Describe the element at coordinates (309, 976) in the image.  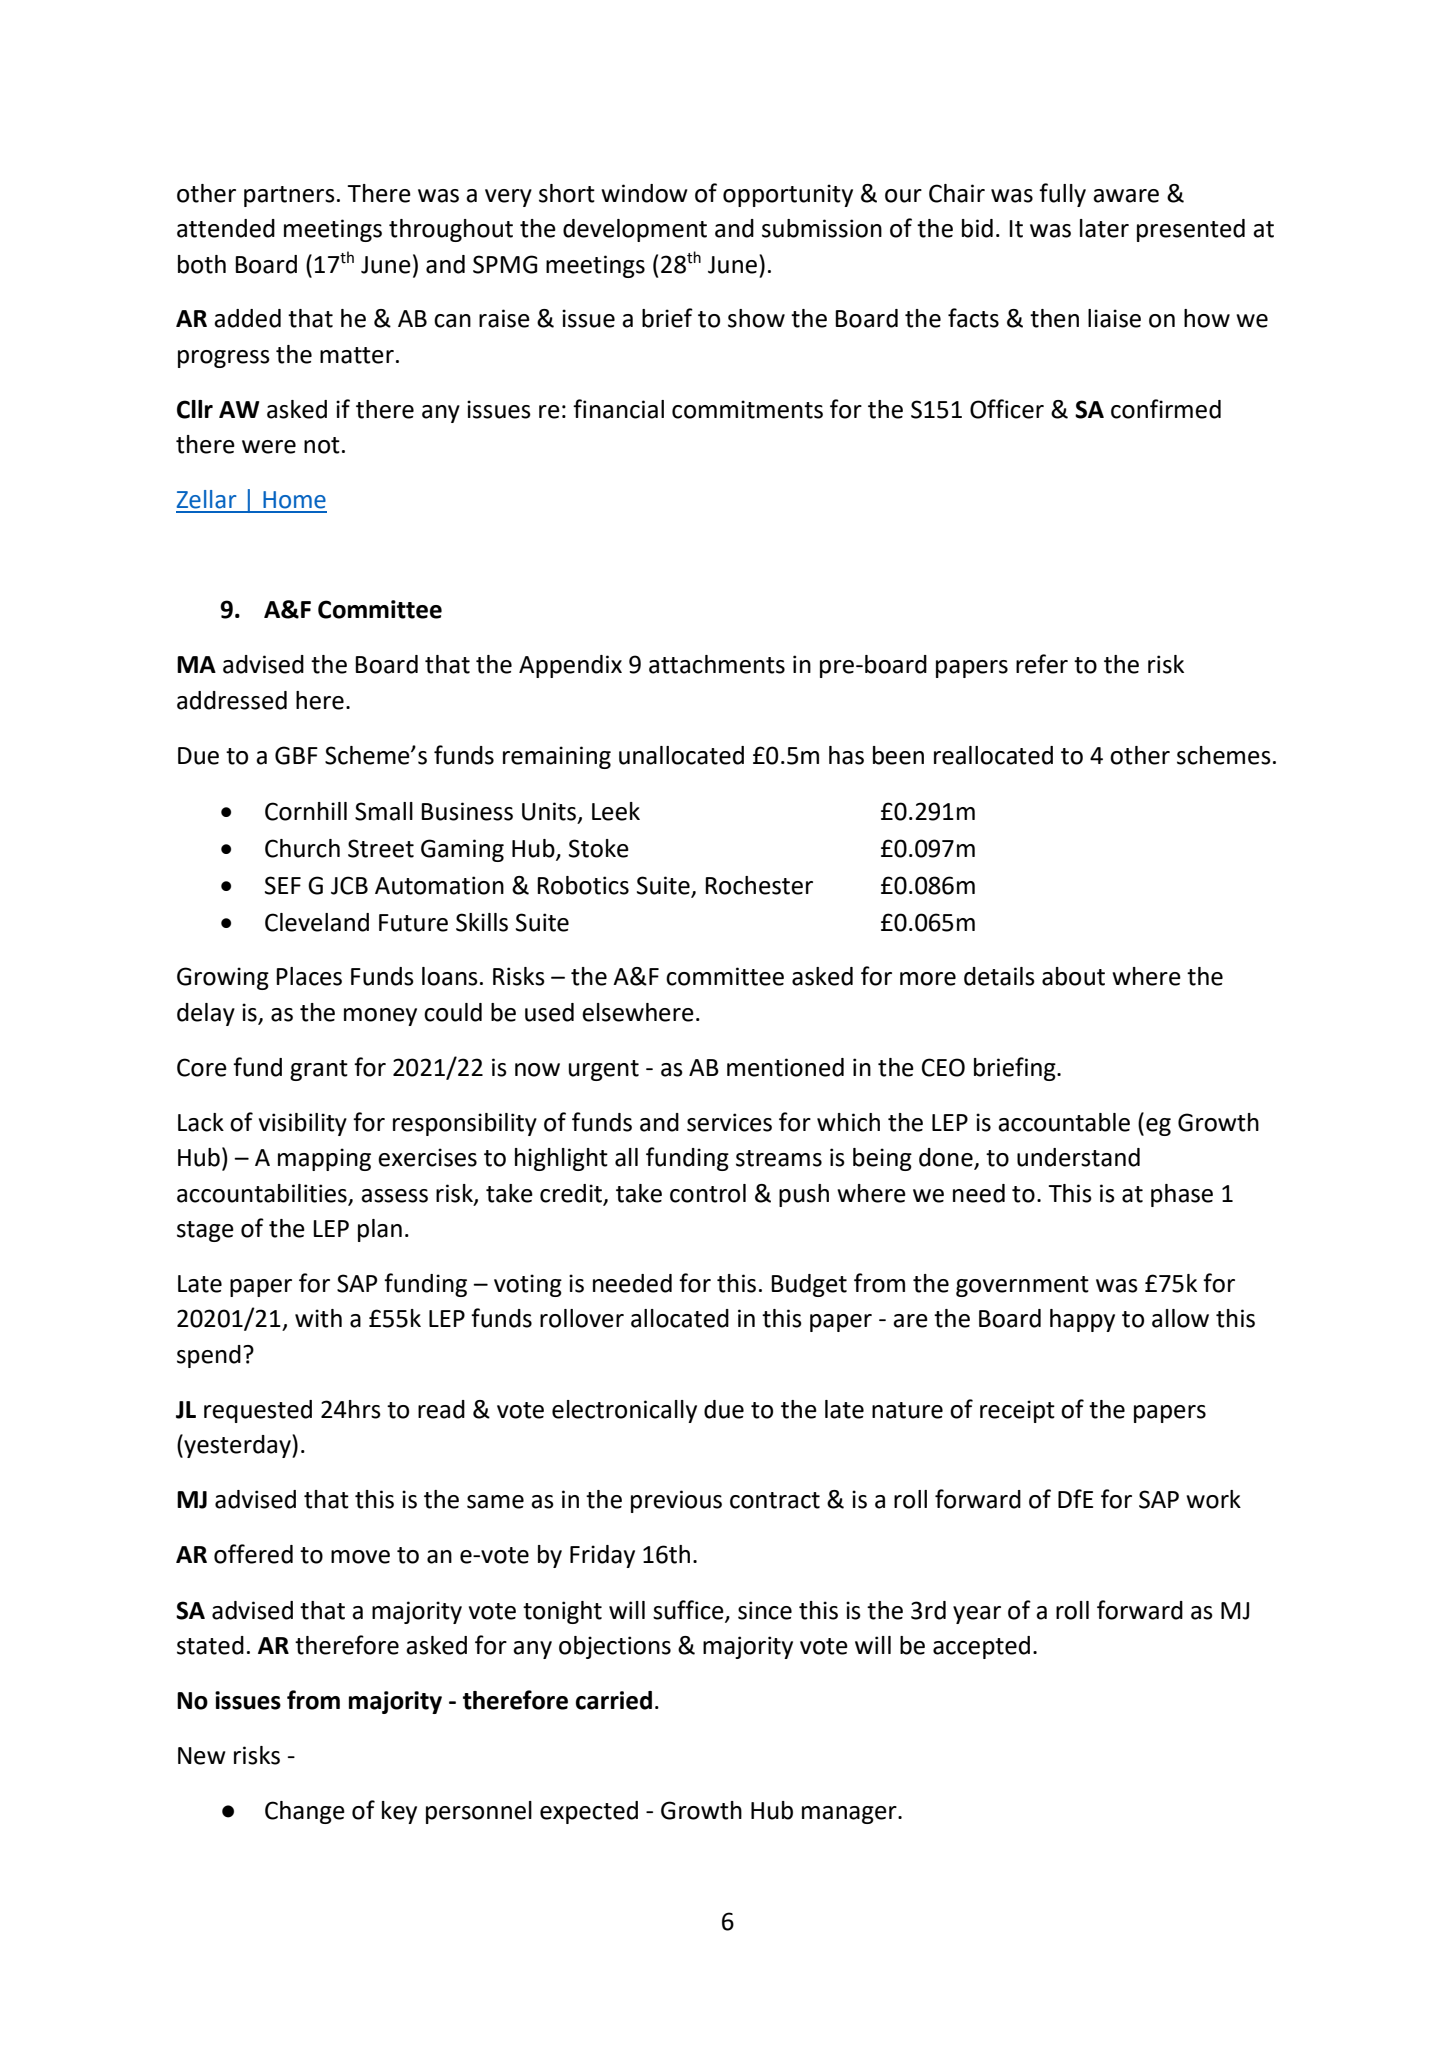
I see `Places` at that location.
